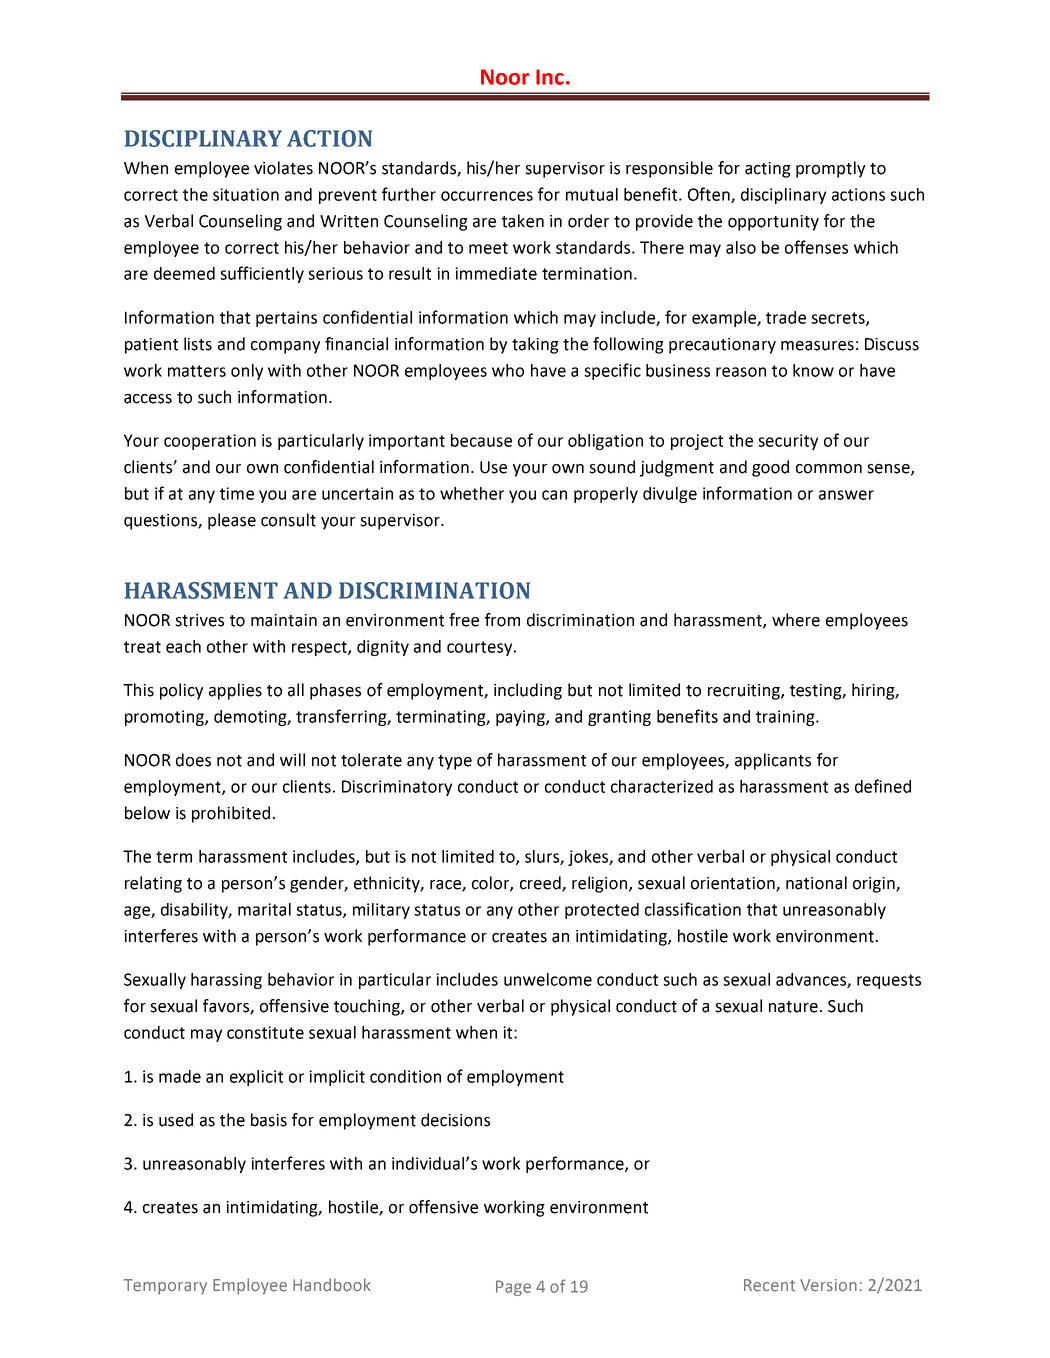 Image resolution: width=1050 pixels, height=1358 pixels. I want to click on Page, so click(513, 1288).
